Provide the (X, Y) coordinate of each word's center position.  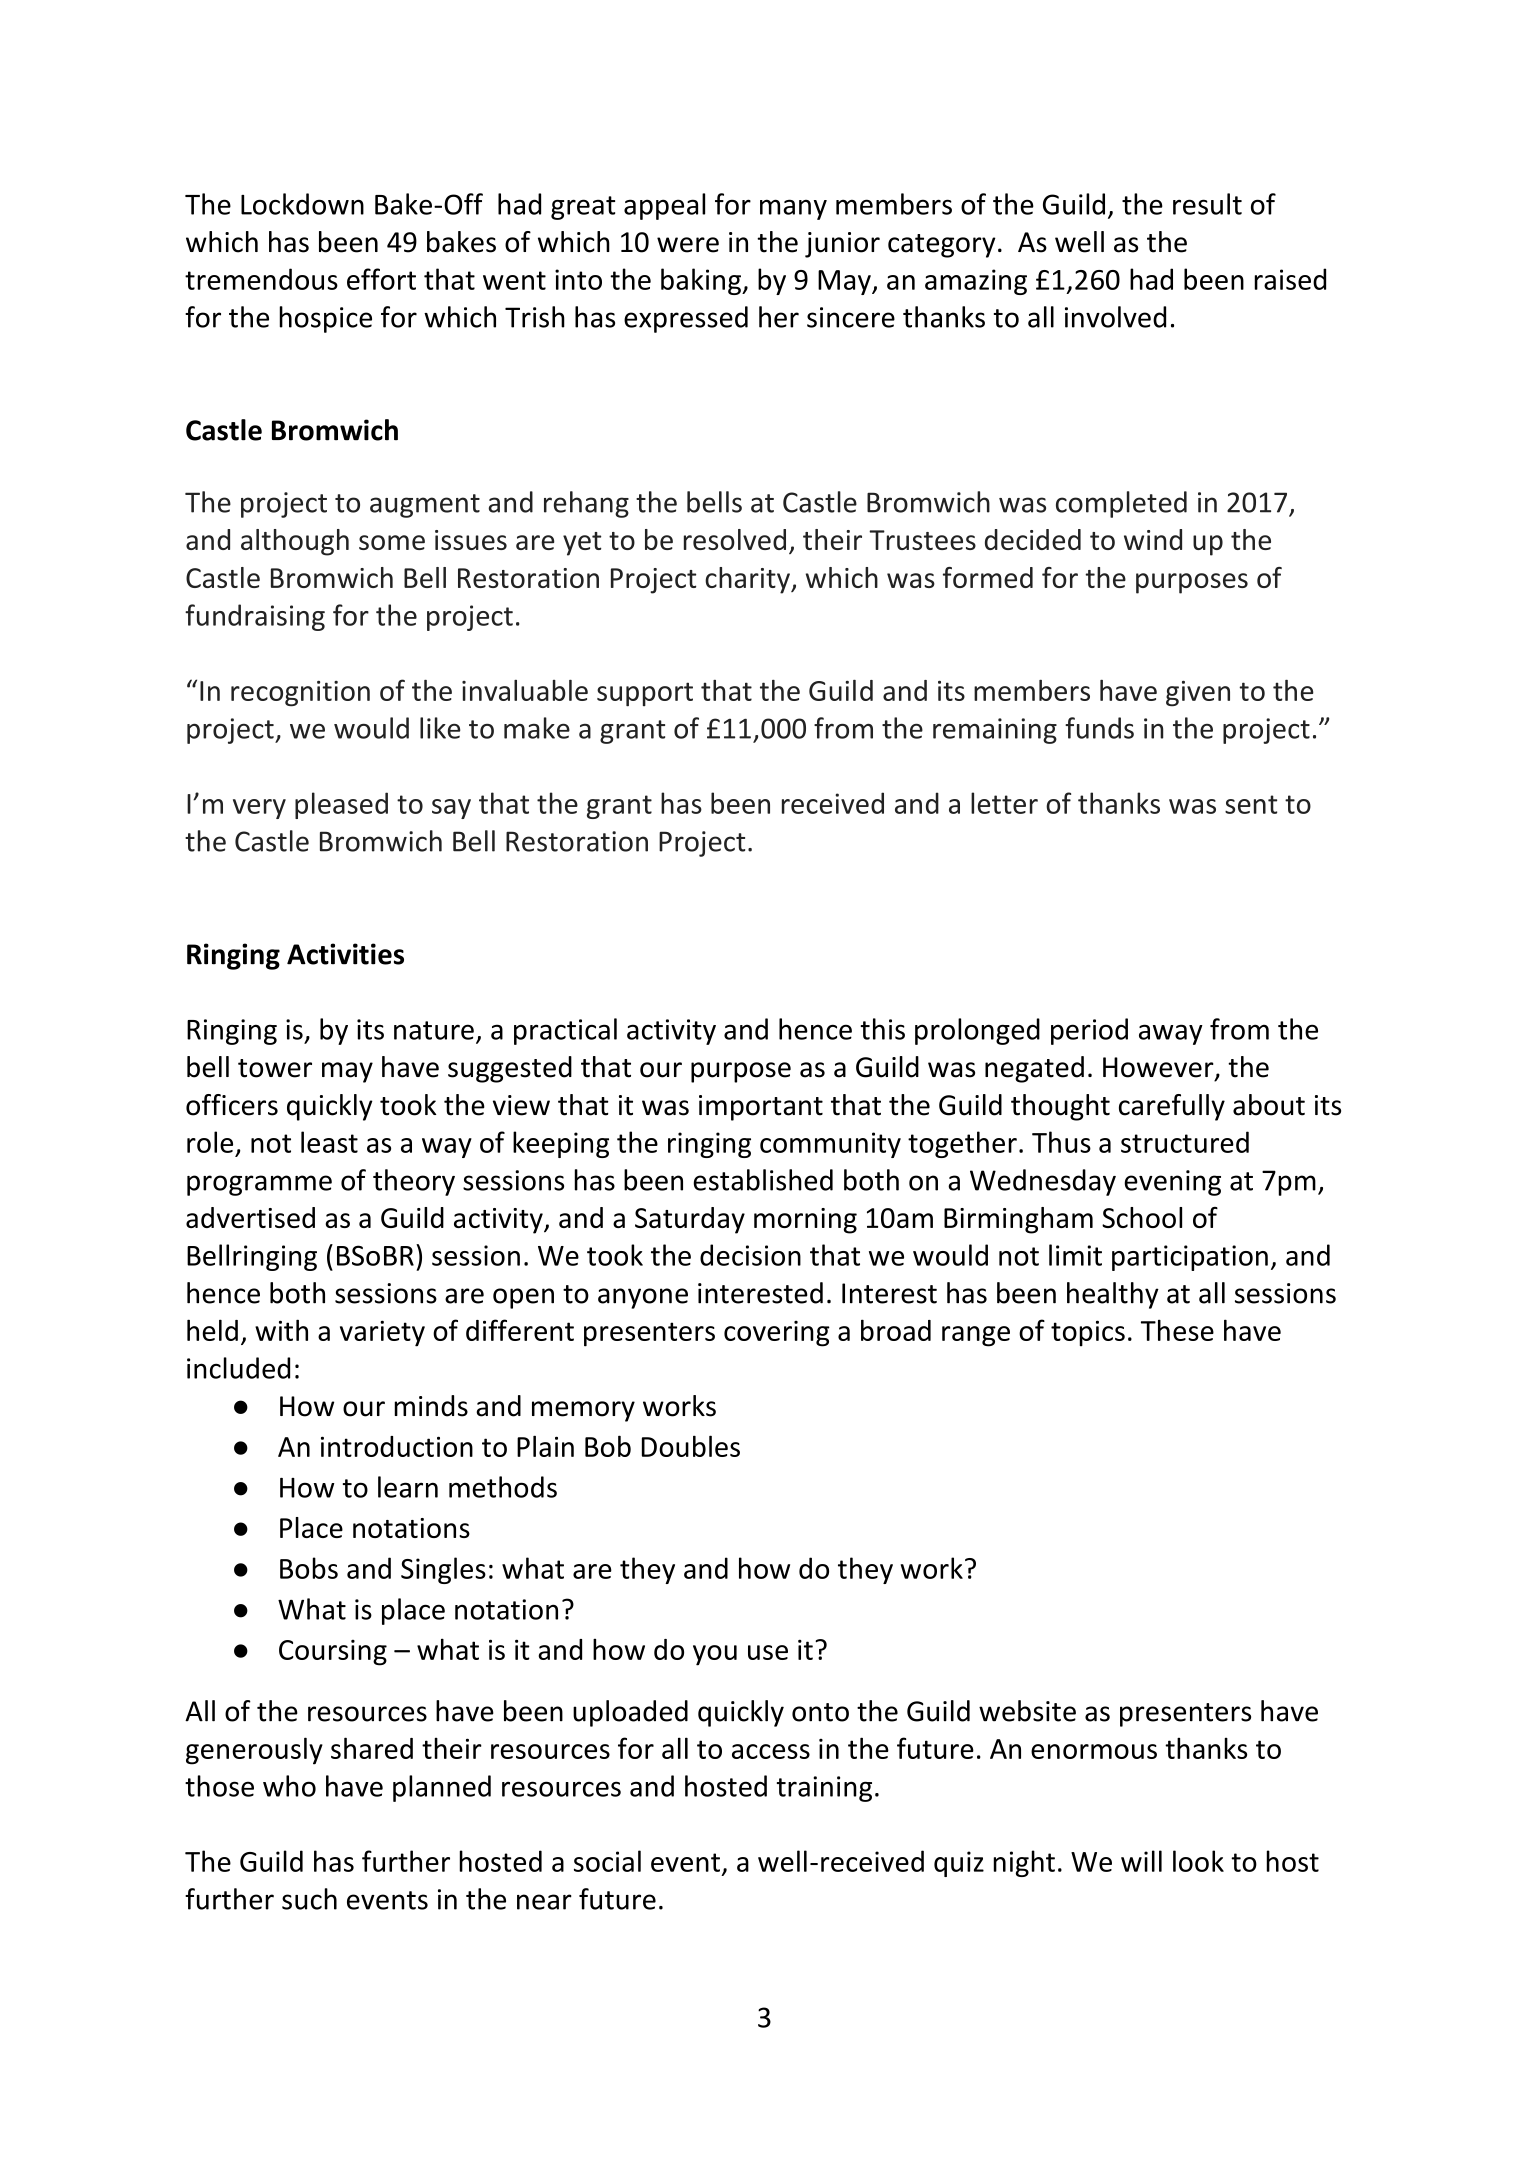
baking (702, 281)
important (761, 1108)
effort (381, 279)
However (1159, 1068)
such (309, 1899)
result (1207, 204)
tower (275, 1068)
